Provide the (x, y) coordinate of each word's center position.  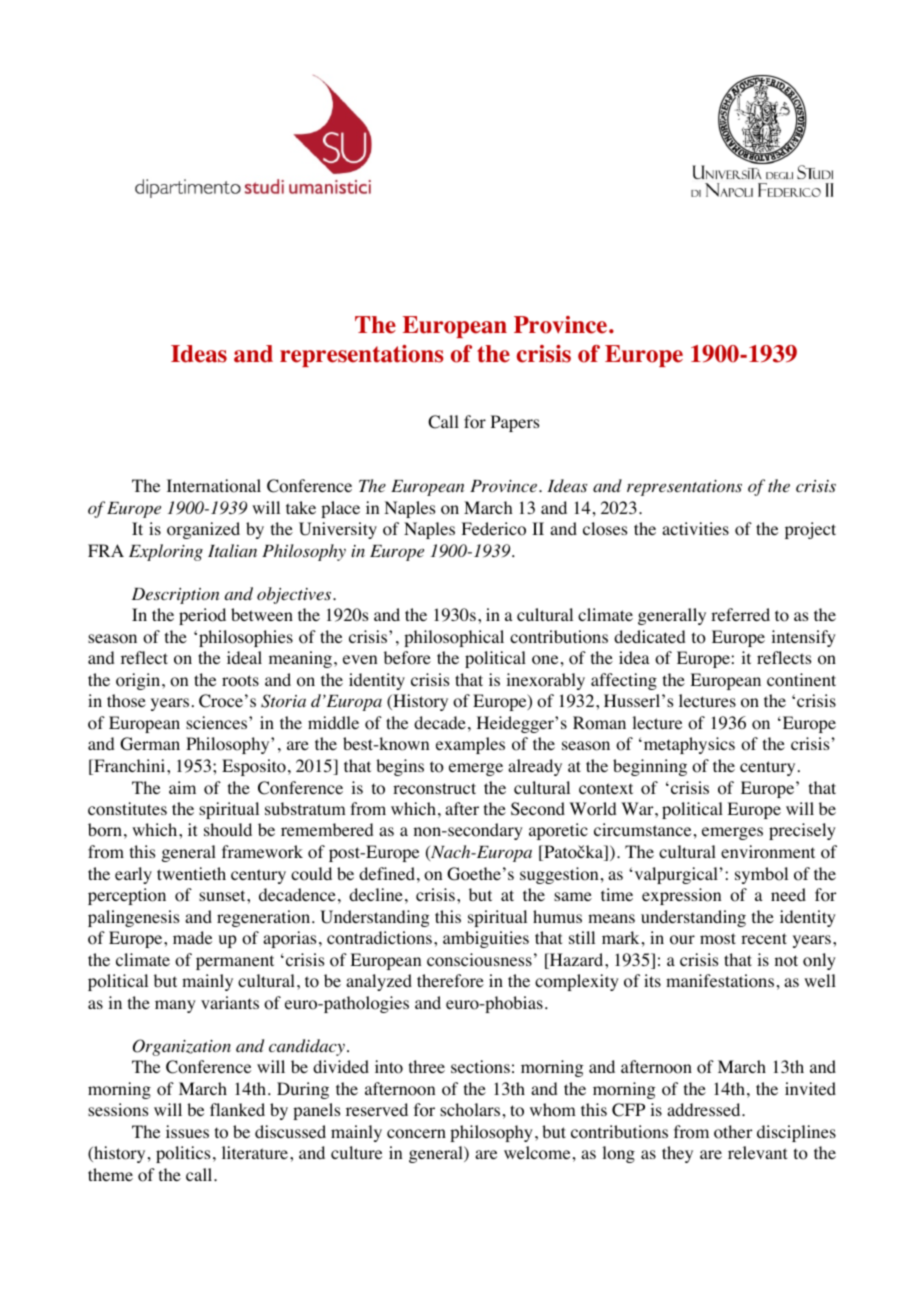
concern (416, 1134)
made (192, 937)
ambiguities (486, 939)
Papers (515, 423)
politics (183, 1154)
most (718, 939)
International (214, 486)
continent (801, 680)
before (407, 658)
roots (240, 681)
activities (695, 528)
